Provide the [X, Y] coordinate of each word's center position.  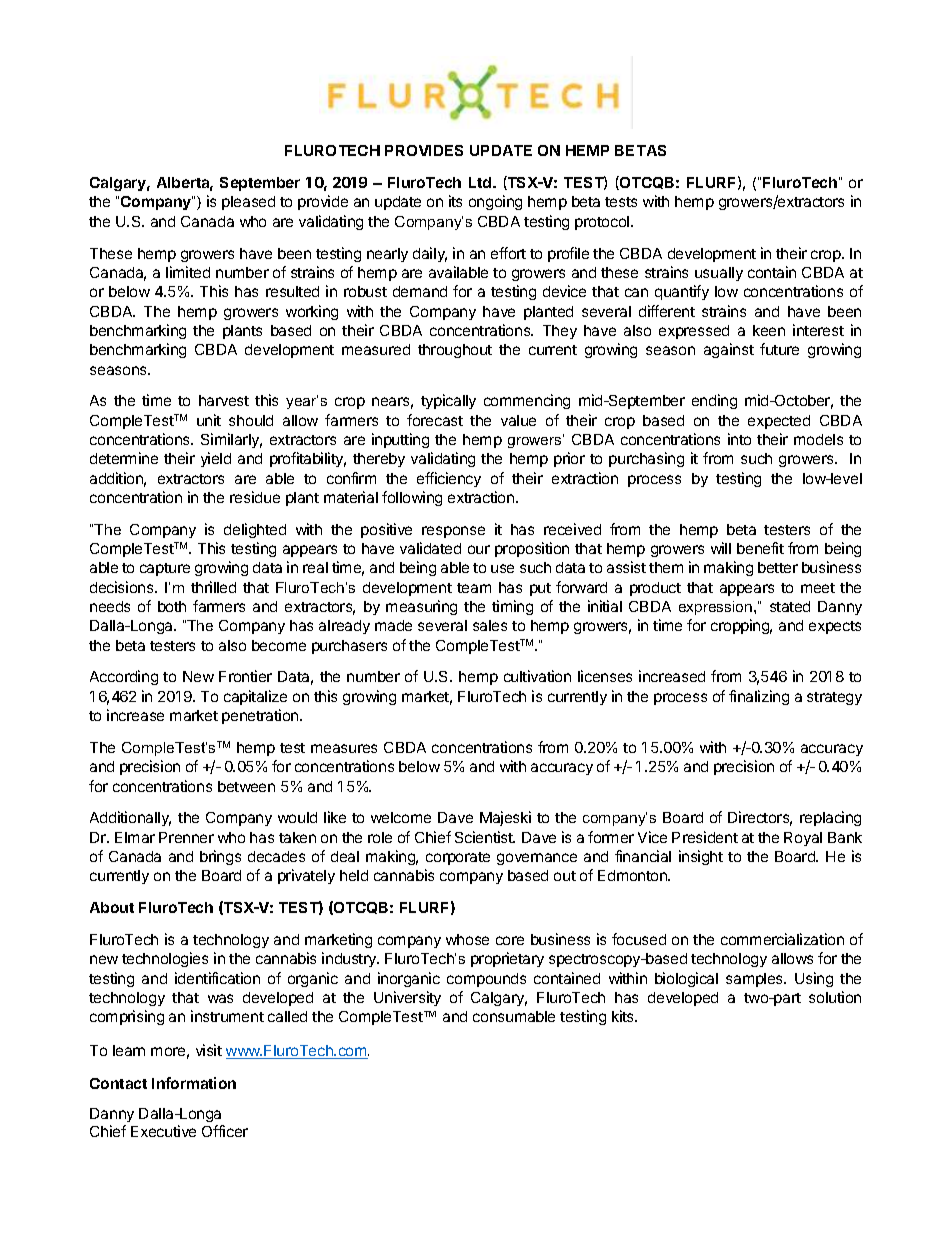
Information [194, 1083]
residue [255, 497]
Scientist [485, 837]
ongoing [495, 202]
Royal [803, 839]
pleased [248, 203]
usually [719, 274]
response [453, 532]
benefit [760, 548]
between [246, 786]
